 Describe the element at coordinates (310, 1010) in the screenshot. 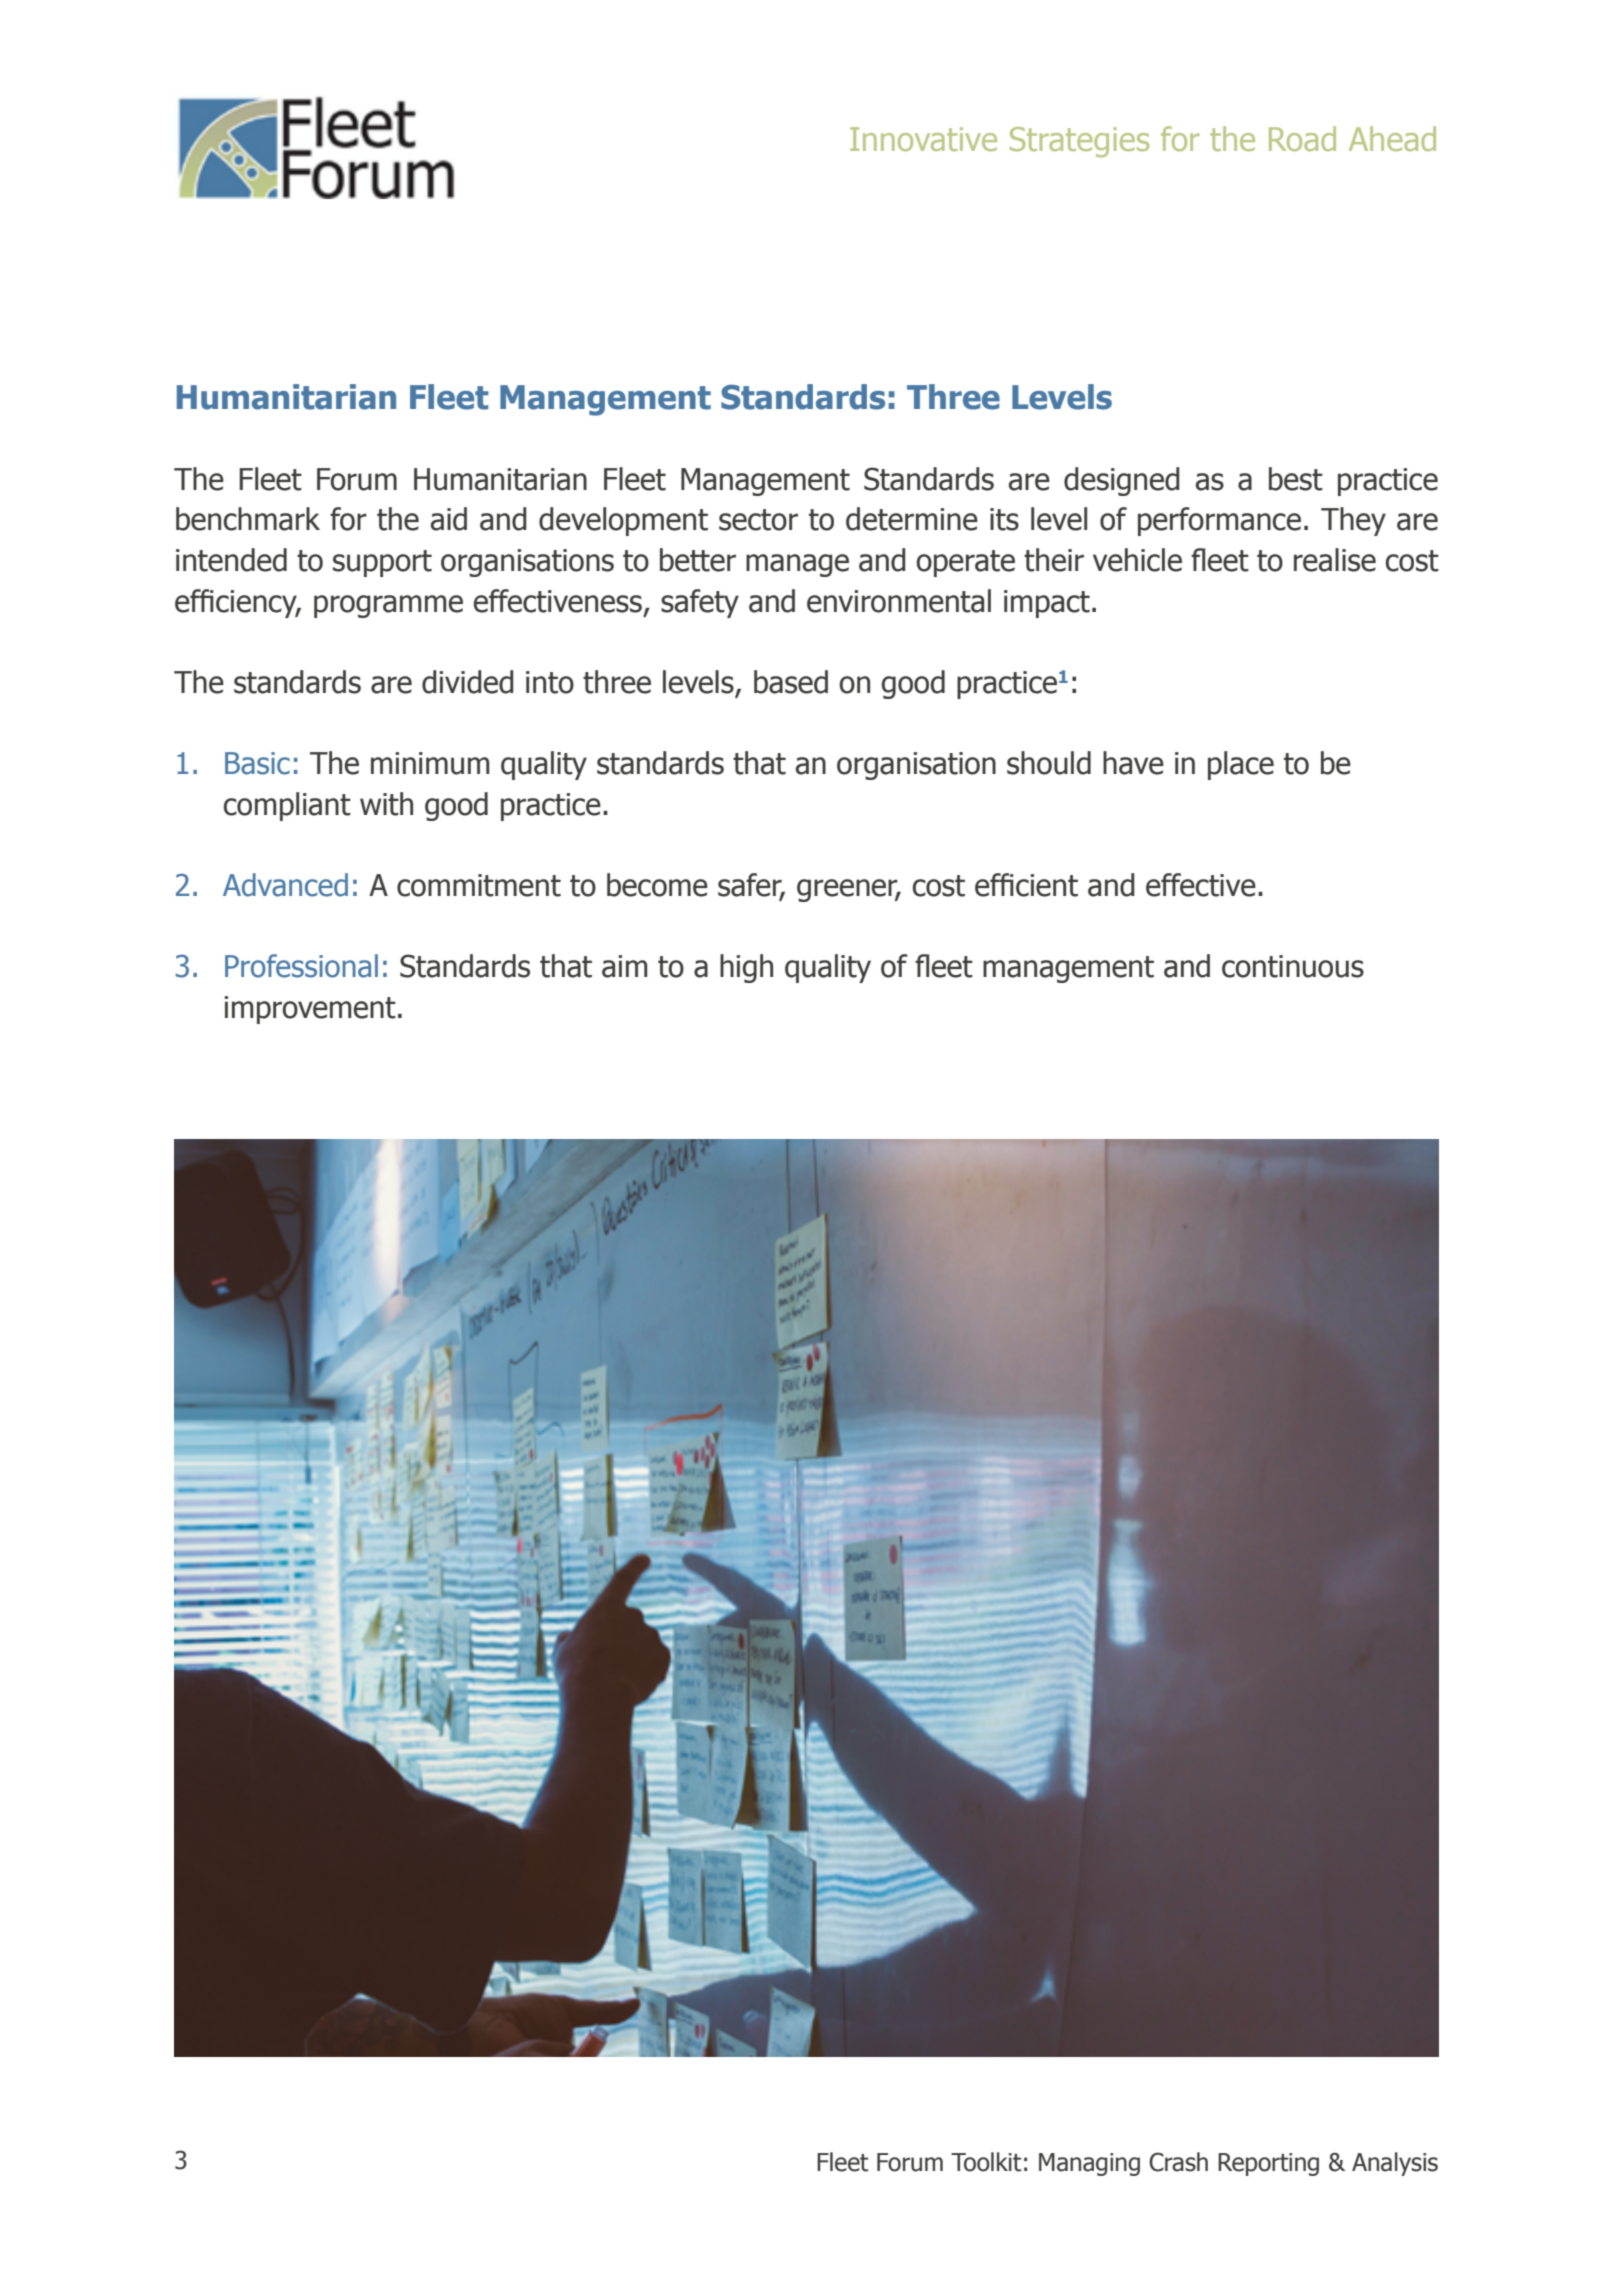

I see `improvement` at that location.
